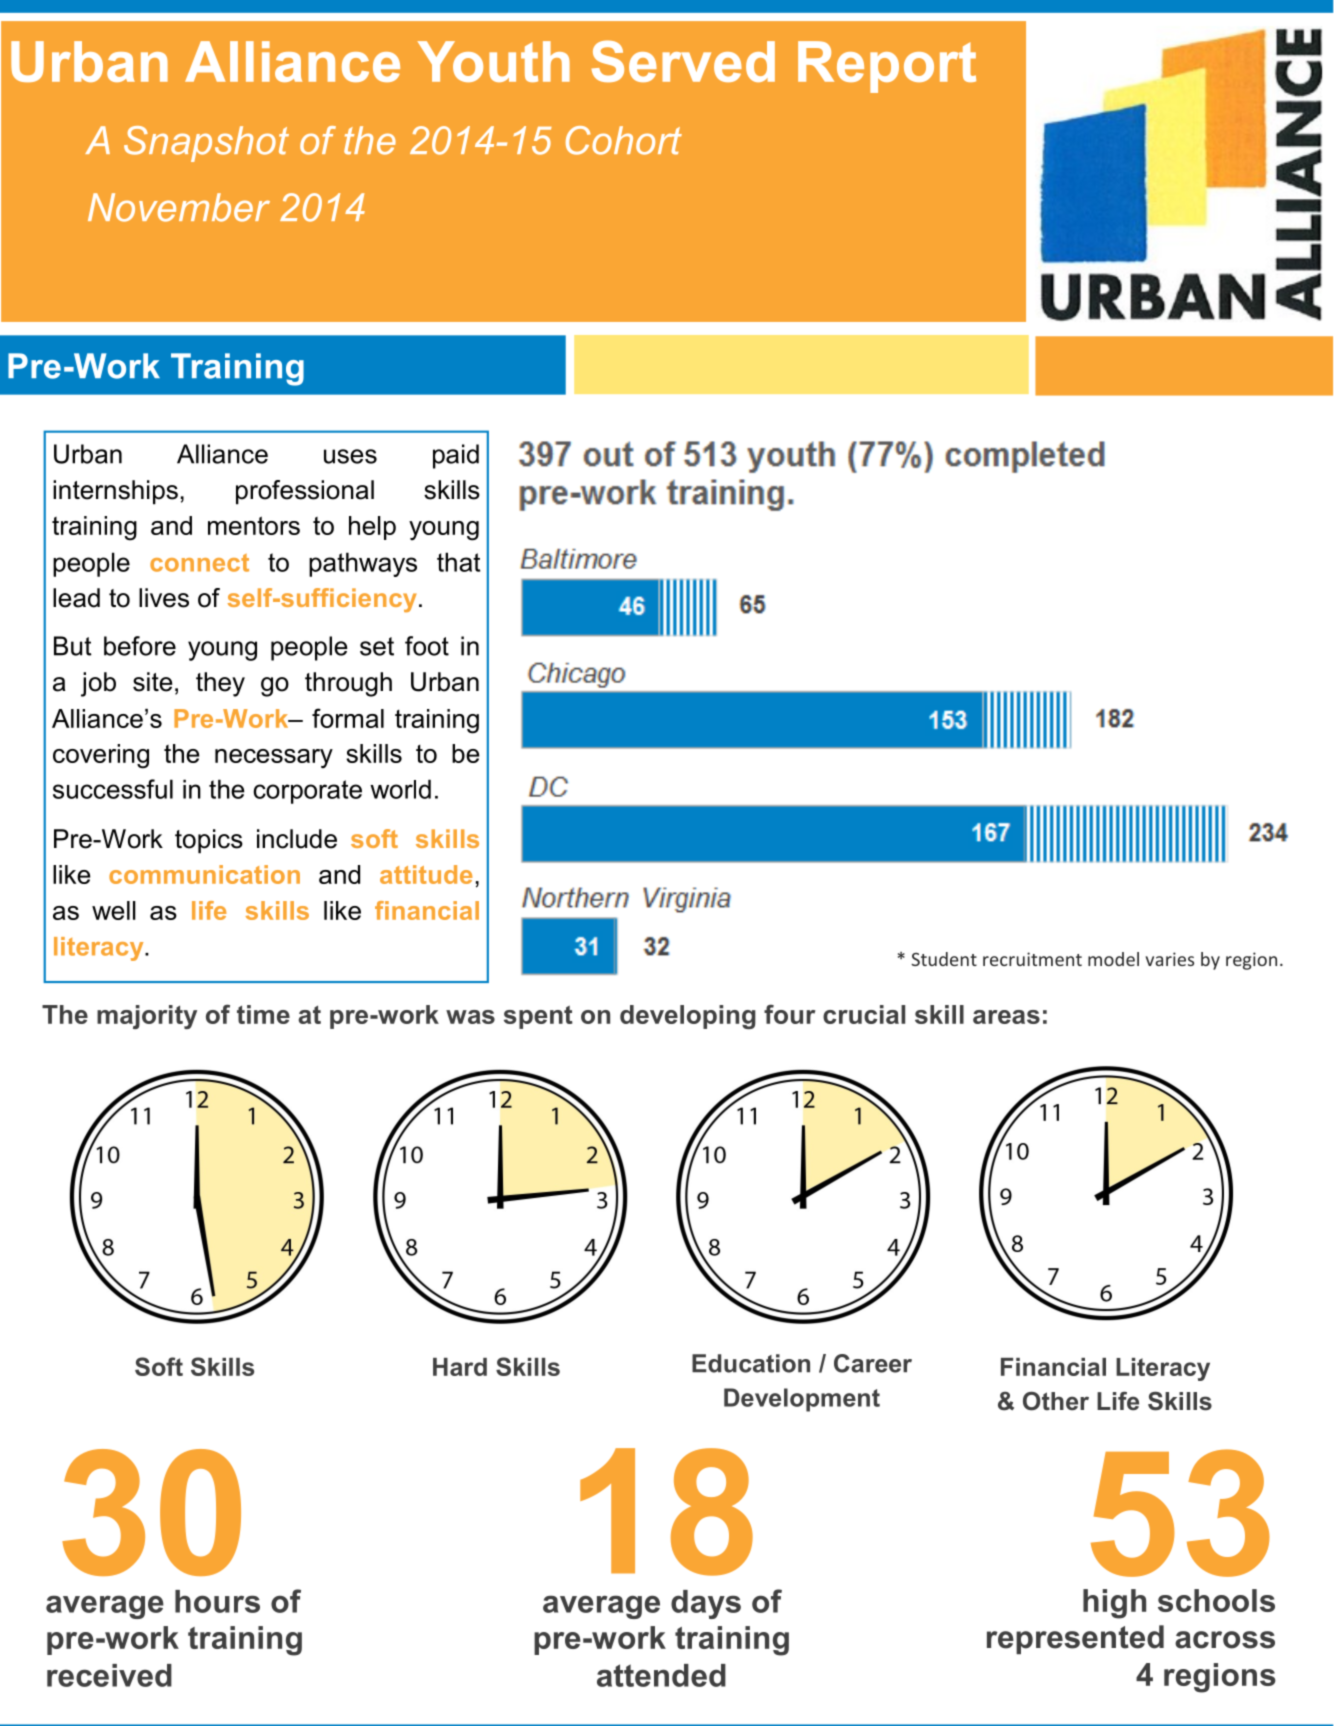 This image has width=1334, height=1726. What do you see at coordinates (263, 1014) in the image?
I see `time` at bounding box center [263, 1014].
